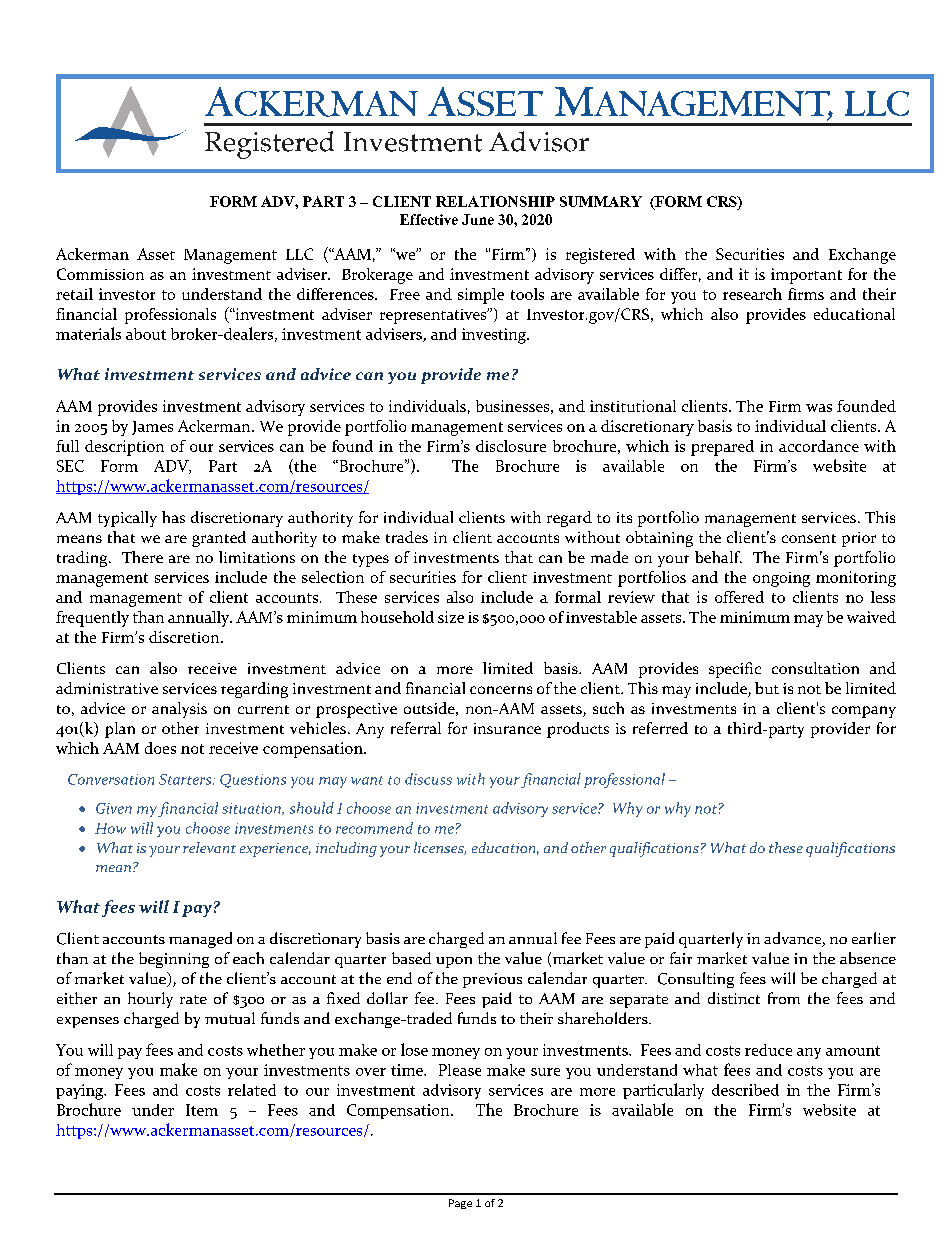 The image size is (952, 1233). I want to click on important, so click(806, 276).
